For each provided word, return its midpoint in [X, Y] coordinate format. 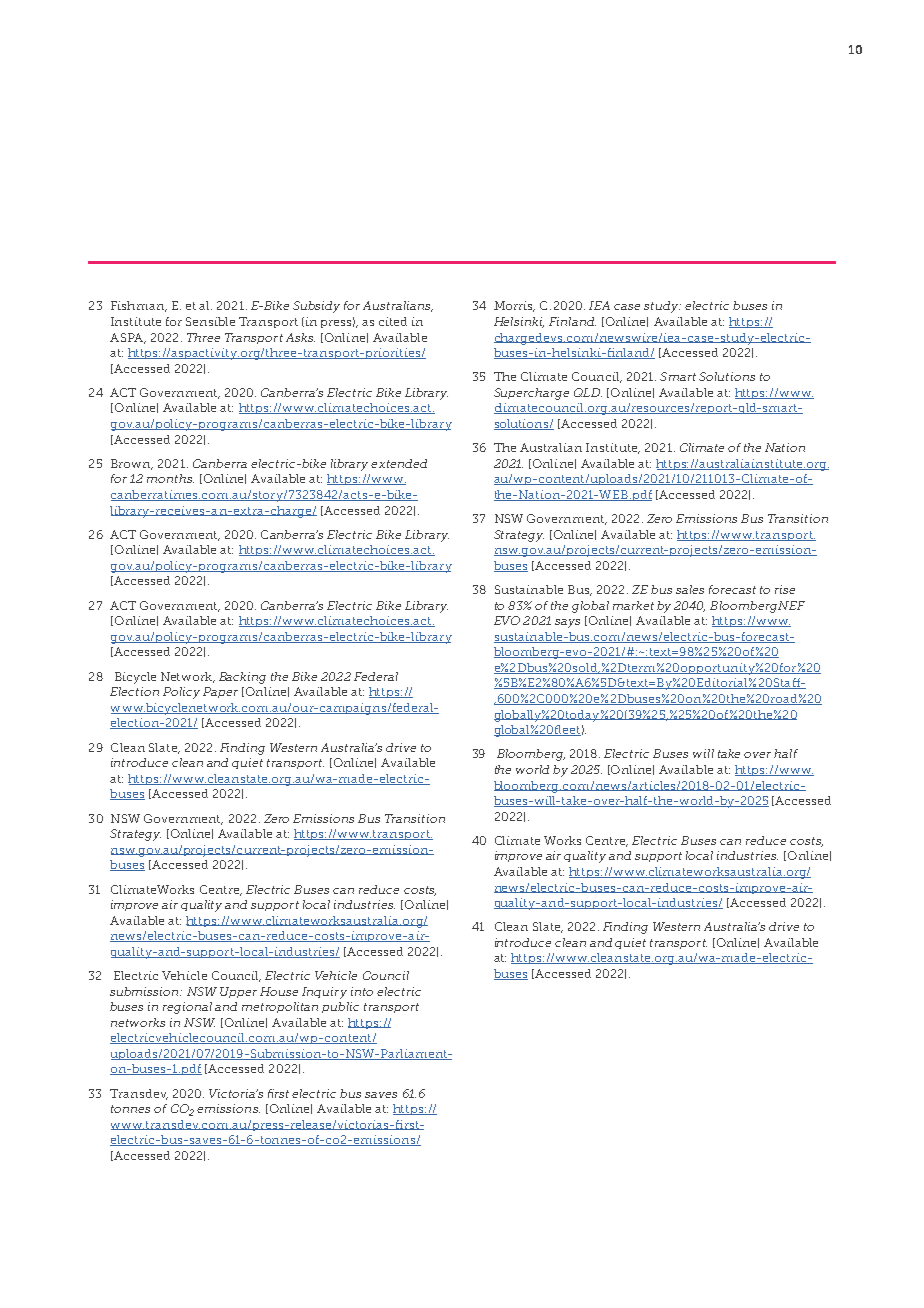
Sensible [210, 321]
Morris [514, 306]
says [567, 623]
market [633, 605]
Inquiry [324, 993]
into [362, 991]
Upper [238, 992]
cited [393, 321]
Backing [242, 678]
